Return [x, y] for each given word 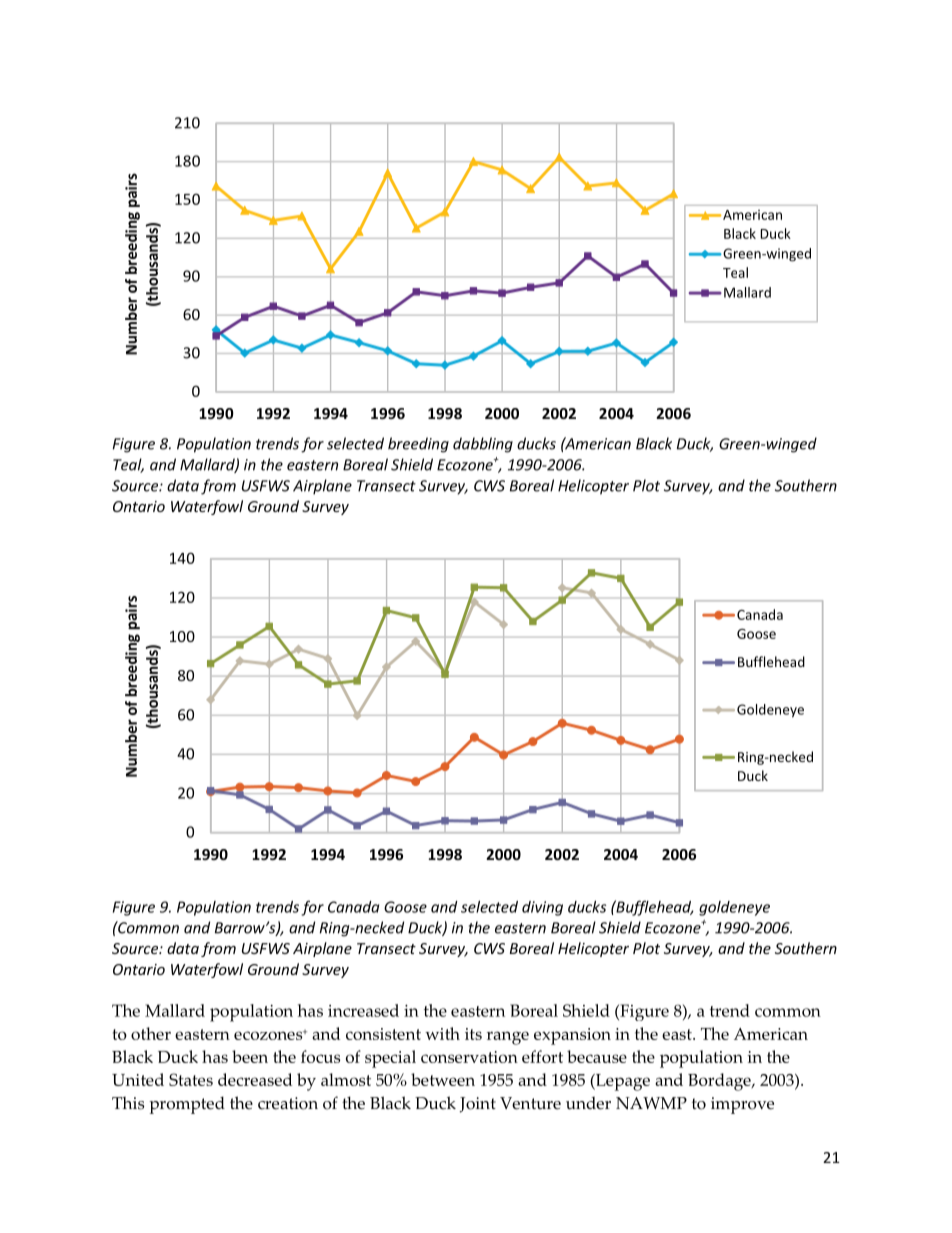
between [443, 1079]
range [508, 1038]
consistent [383, 1034]
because [597, 1056]
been [250, 1056]
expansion [572, 1036]
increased [363, 1010]
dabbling [483, 445]
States [191, 1079]
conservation [469, 1057]
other [151, 1033]
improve [742, 1105]
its [473, 1034]
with [442, 1033]
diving [542, 908]
